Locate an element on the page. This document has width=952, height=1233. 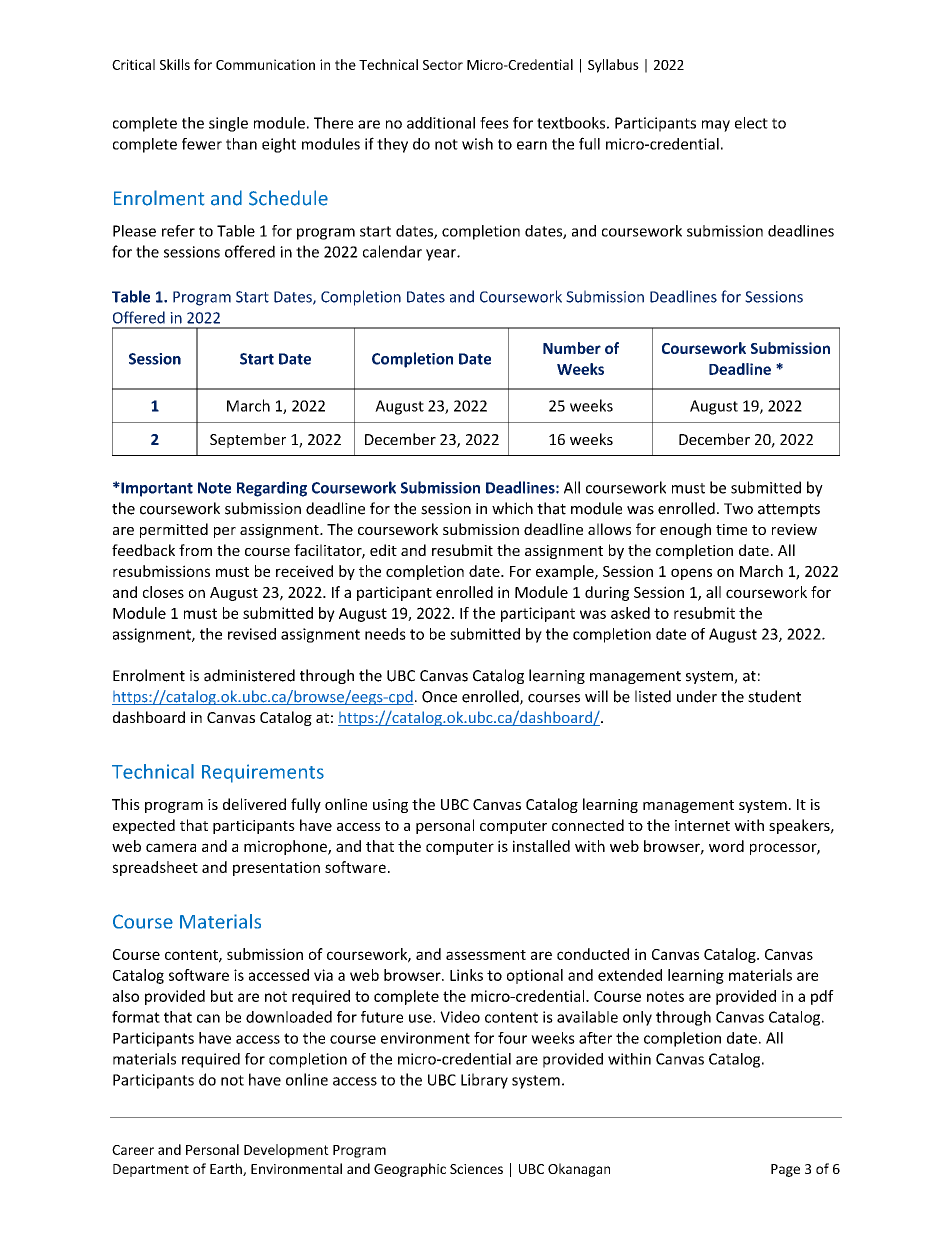
camera is located at coordinates (171, 847).
